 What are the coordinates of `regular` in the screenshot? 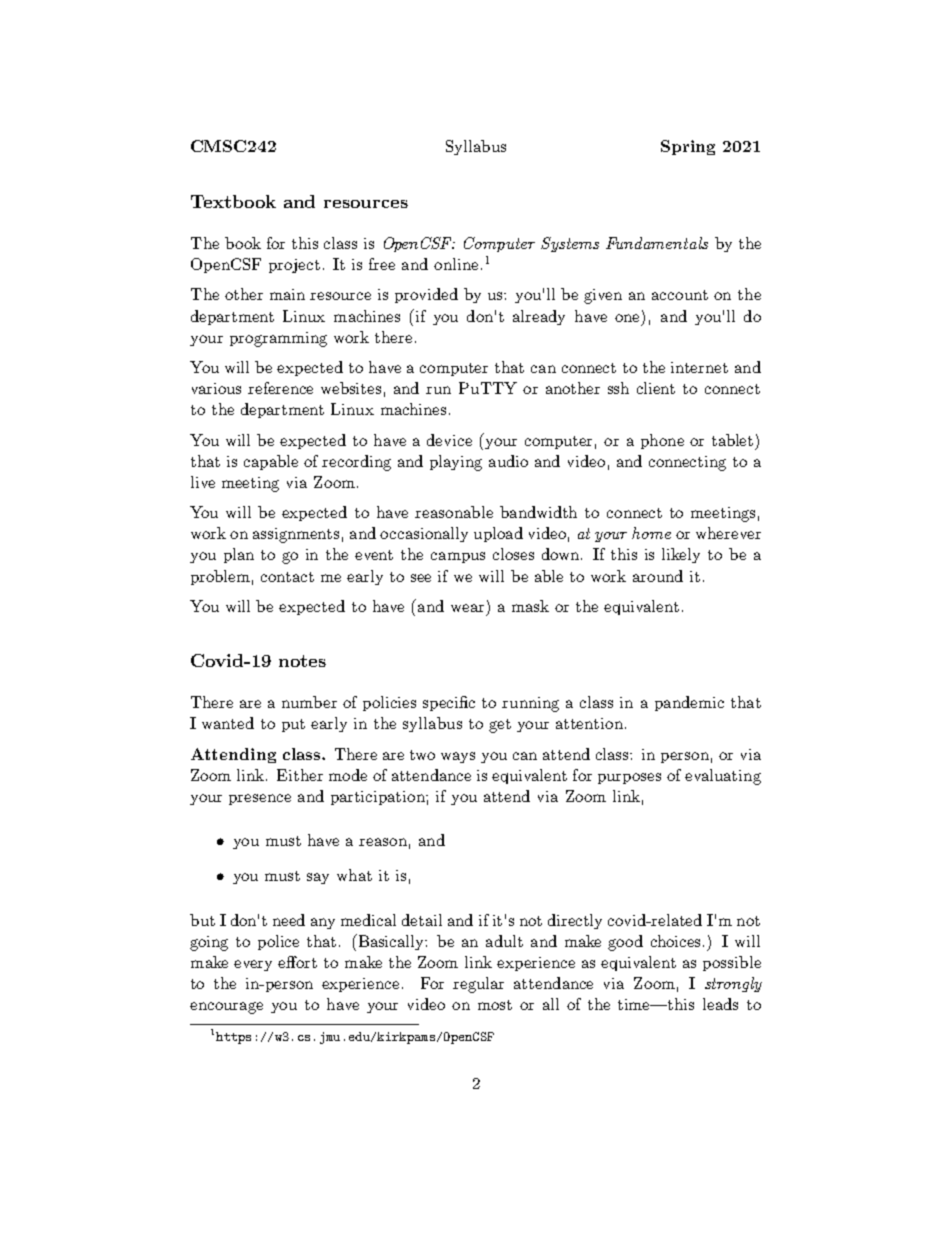 It's located at (478, 985).
